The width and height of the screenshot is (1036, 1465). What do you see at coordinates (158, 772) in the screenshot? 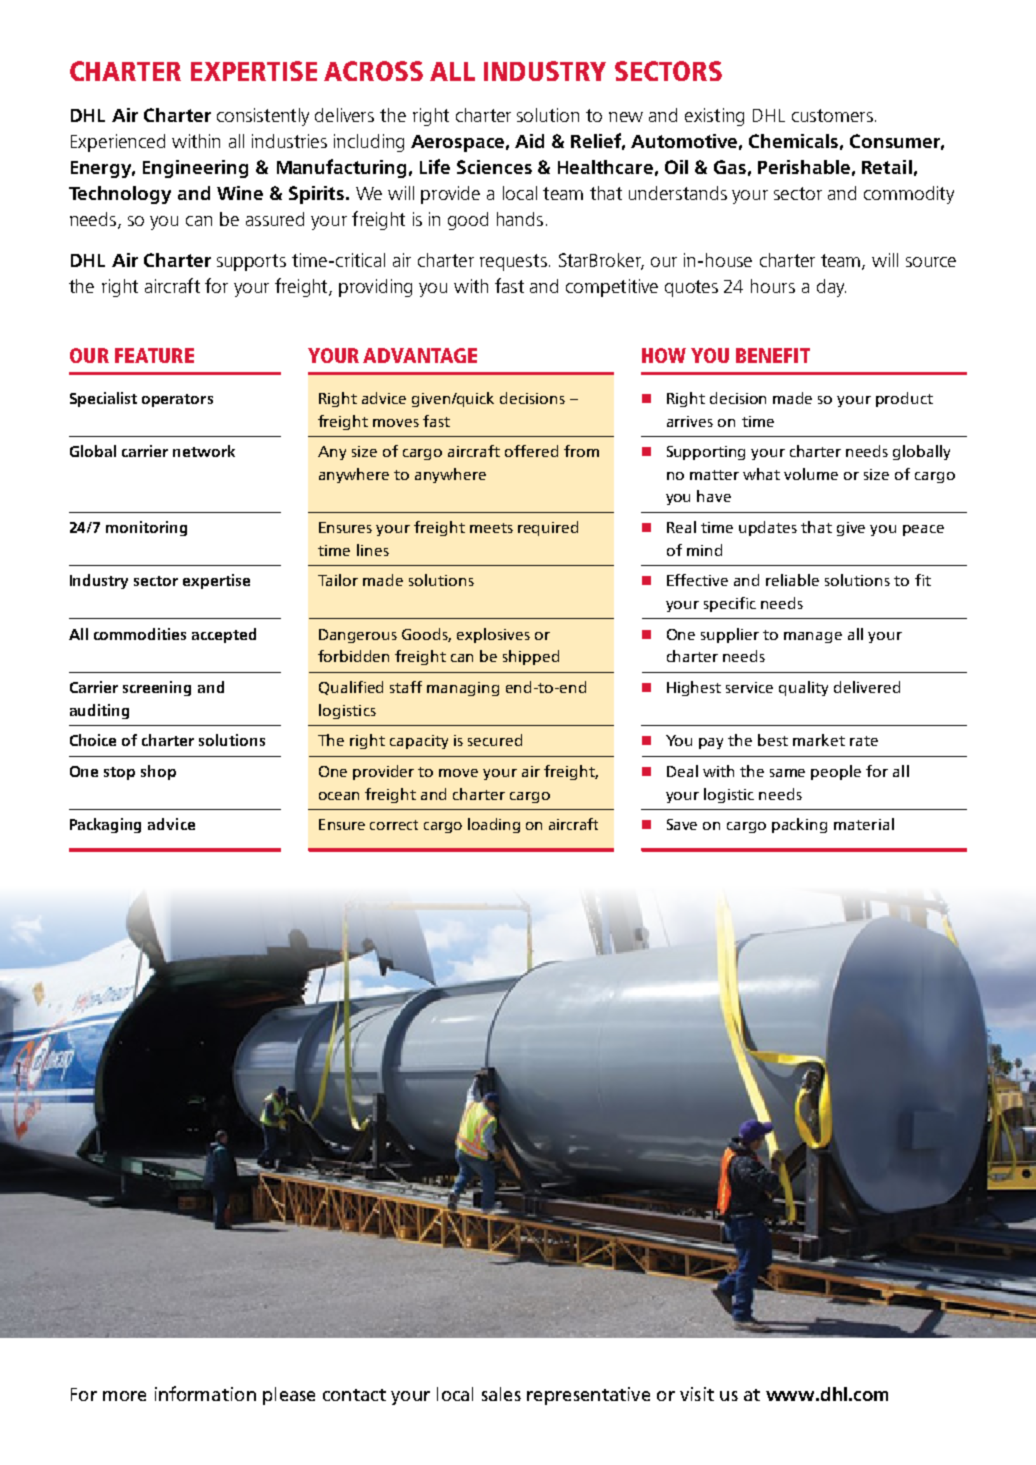
I see `shop` at bounding box center [158, 772].
